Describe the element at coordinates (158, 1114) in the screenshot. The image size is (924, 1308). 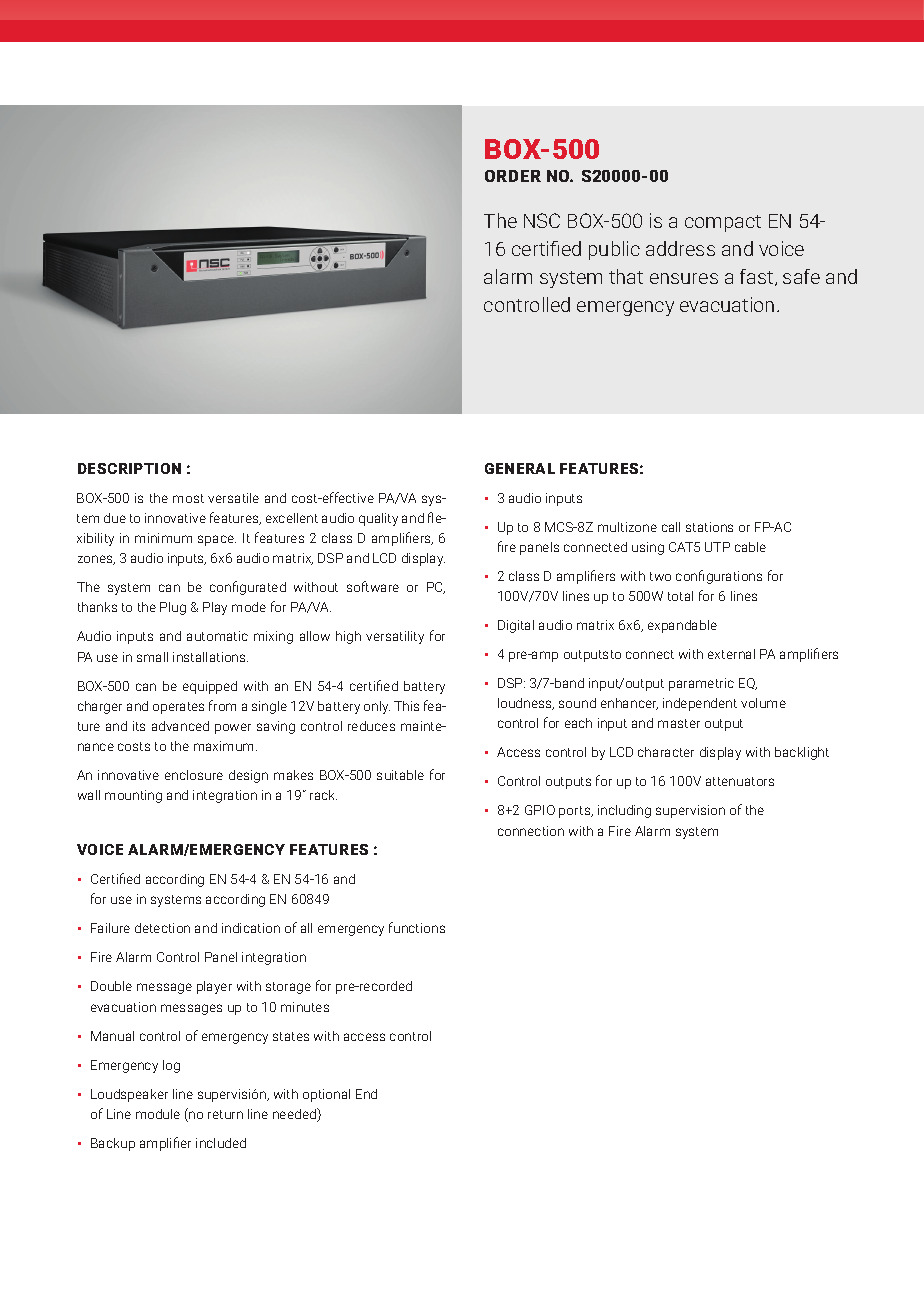
I see `module` at that location.
